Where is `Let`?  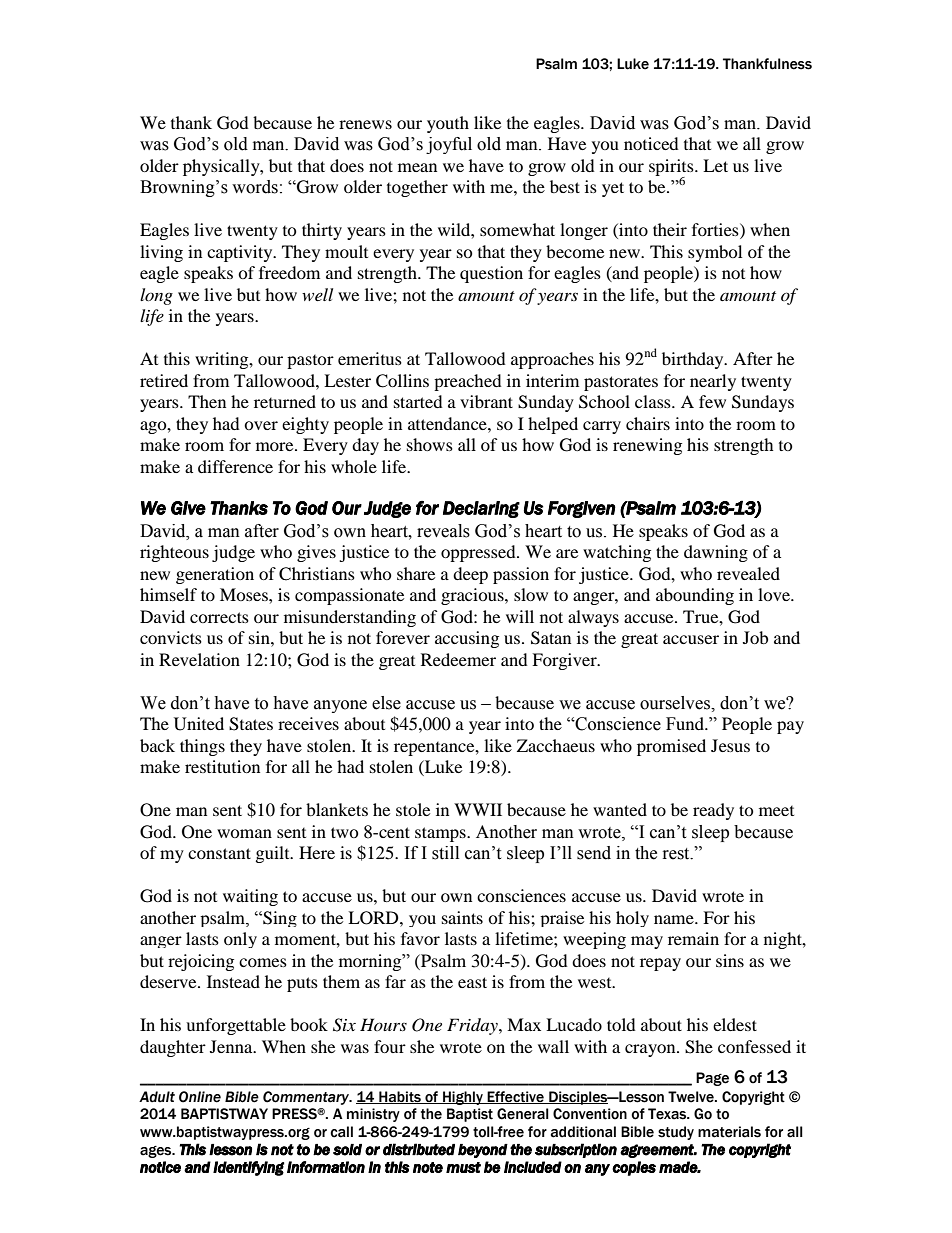
Let is located at coordinates (715, 165).
